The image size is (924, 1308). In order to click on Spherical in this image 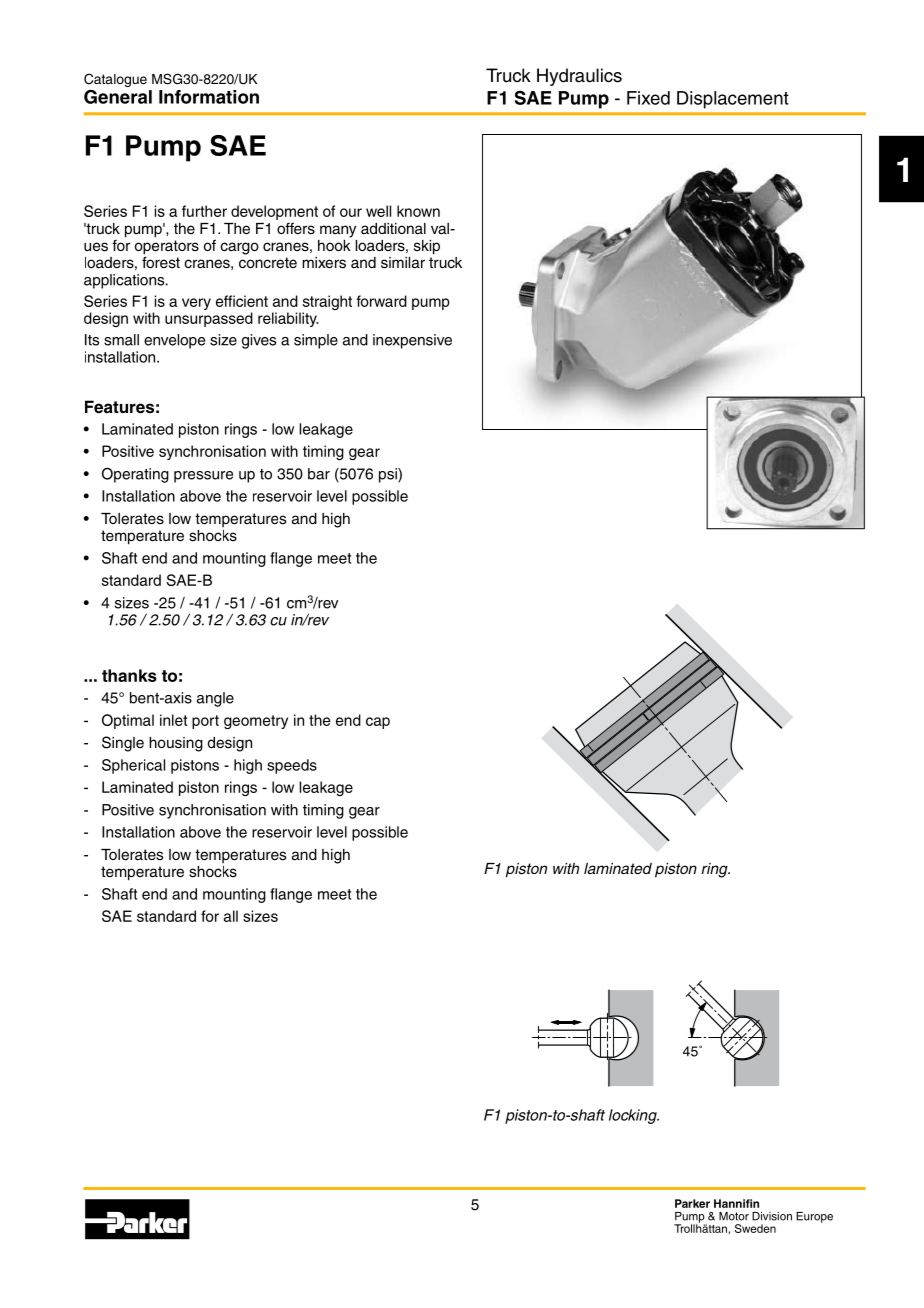, I will do `click(133, 766)`.
